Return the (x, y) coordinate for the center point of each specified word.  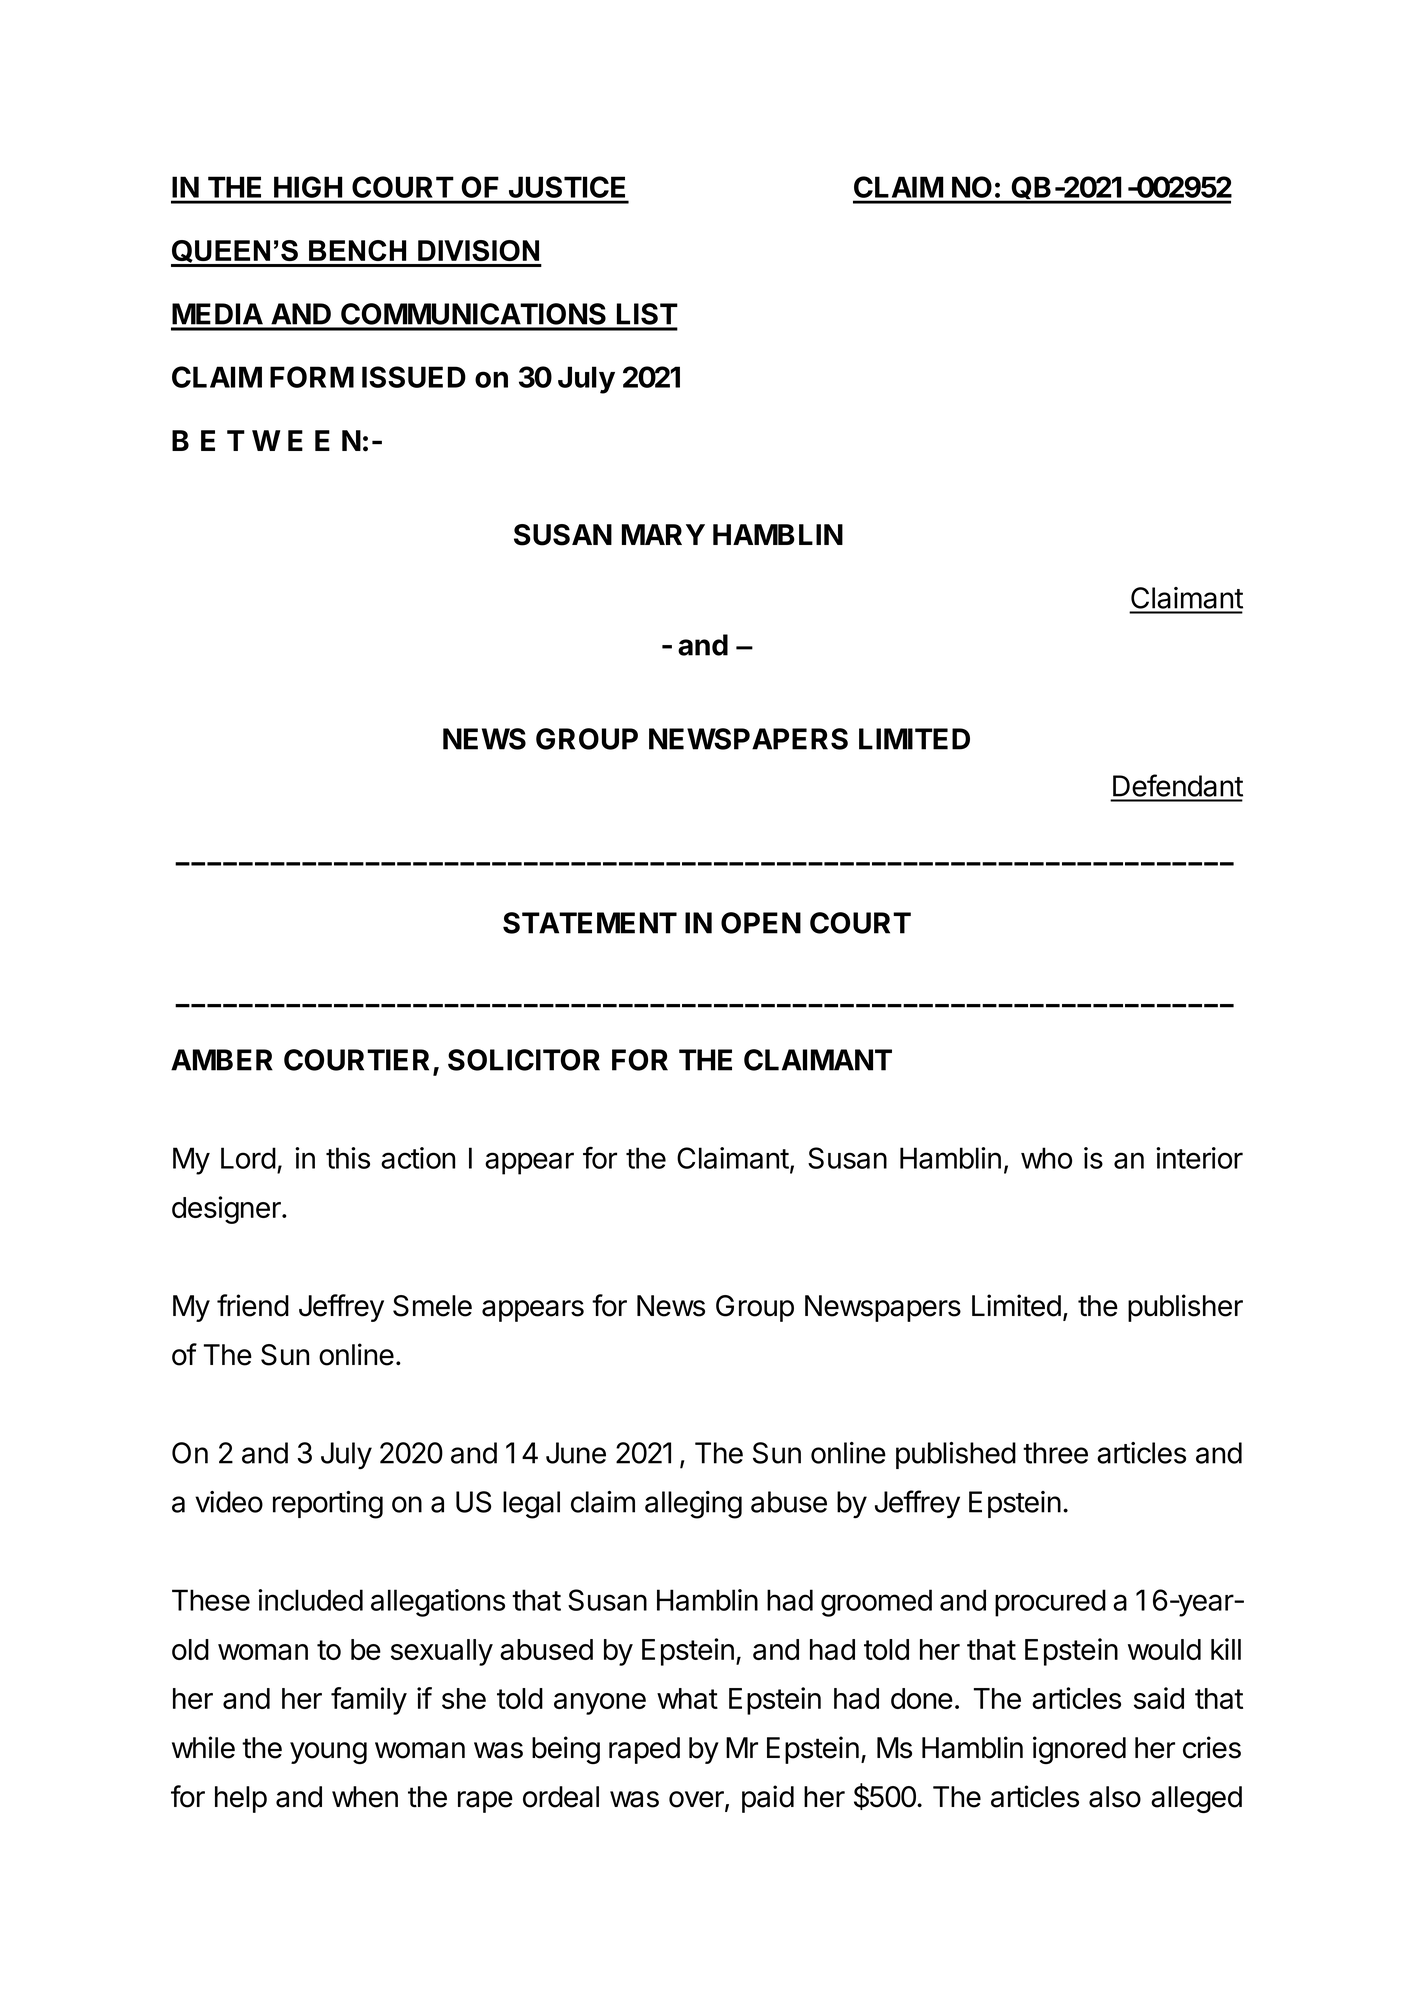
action (418, 1158)
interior (1199, 1158)
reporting (328, 1505)
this (348, 1158)
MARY (663, 534)
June (576, 1453)
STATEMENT (590, 923)
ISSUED (414, 377)
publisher (1185, 1308)
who (1046, 1158)
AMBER (222, 1060)
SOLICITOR (524, 1060)
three (1055, 1453)
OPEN (761, 923)
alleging (693, 1505)
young (328, 1753)
